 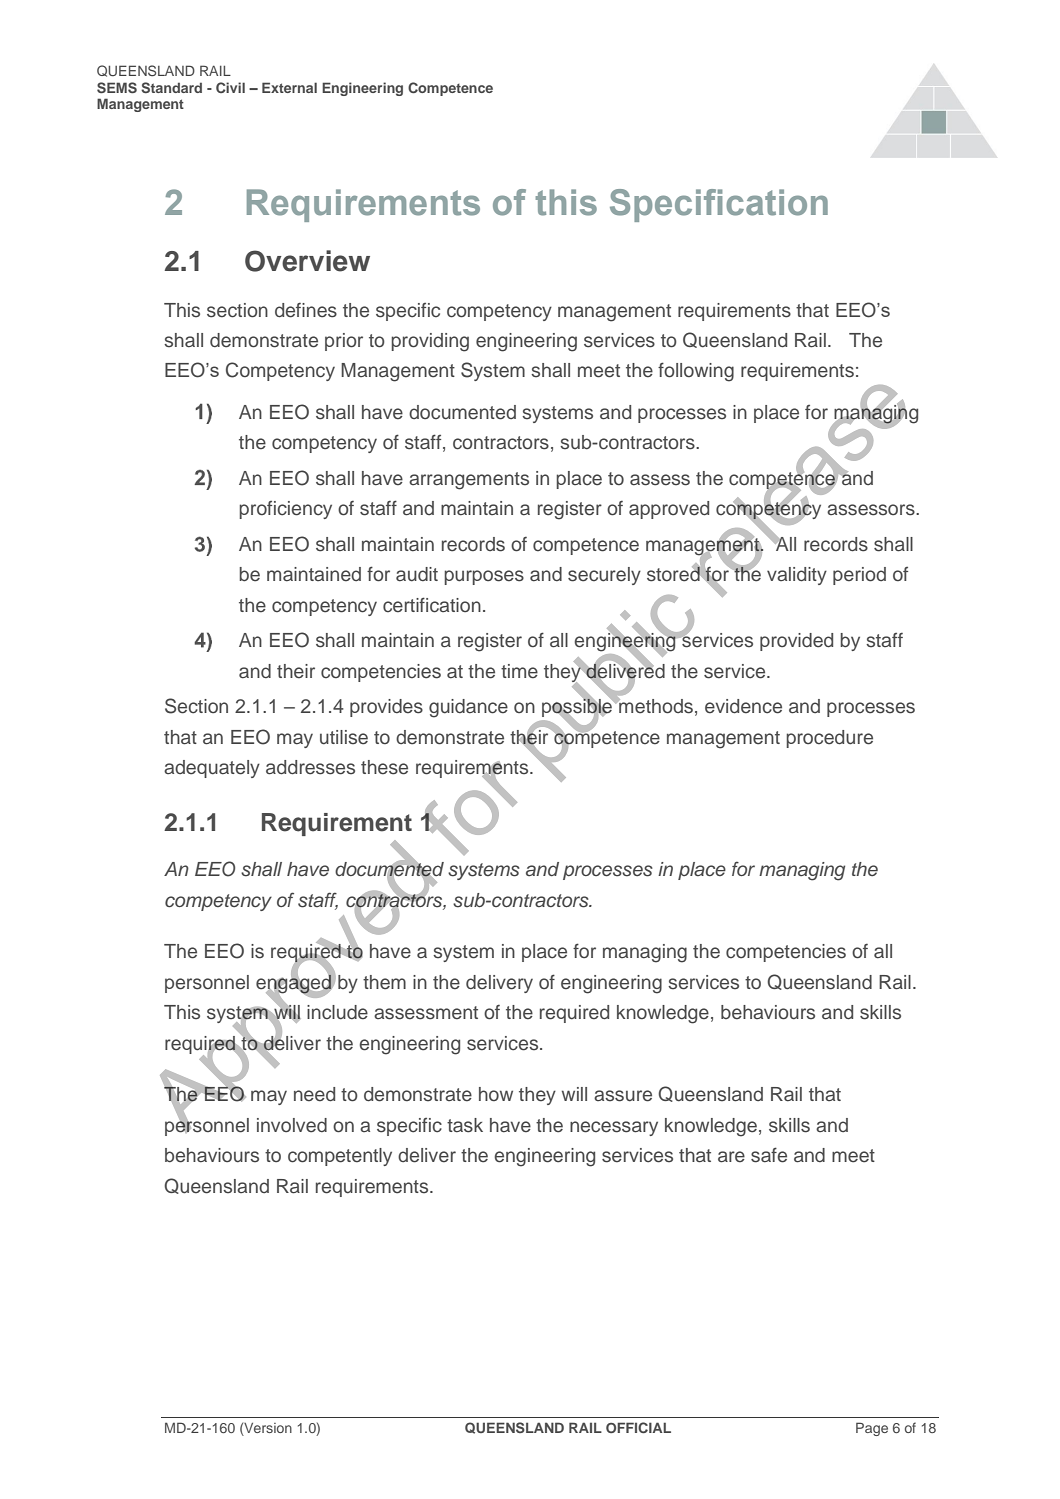 I want to click on safe, so click(x=769, y=1155).
